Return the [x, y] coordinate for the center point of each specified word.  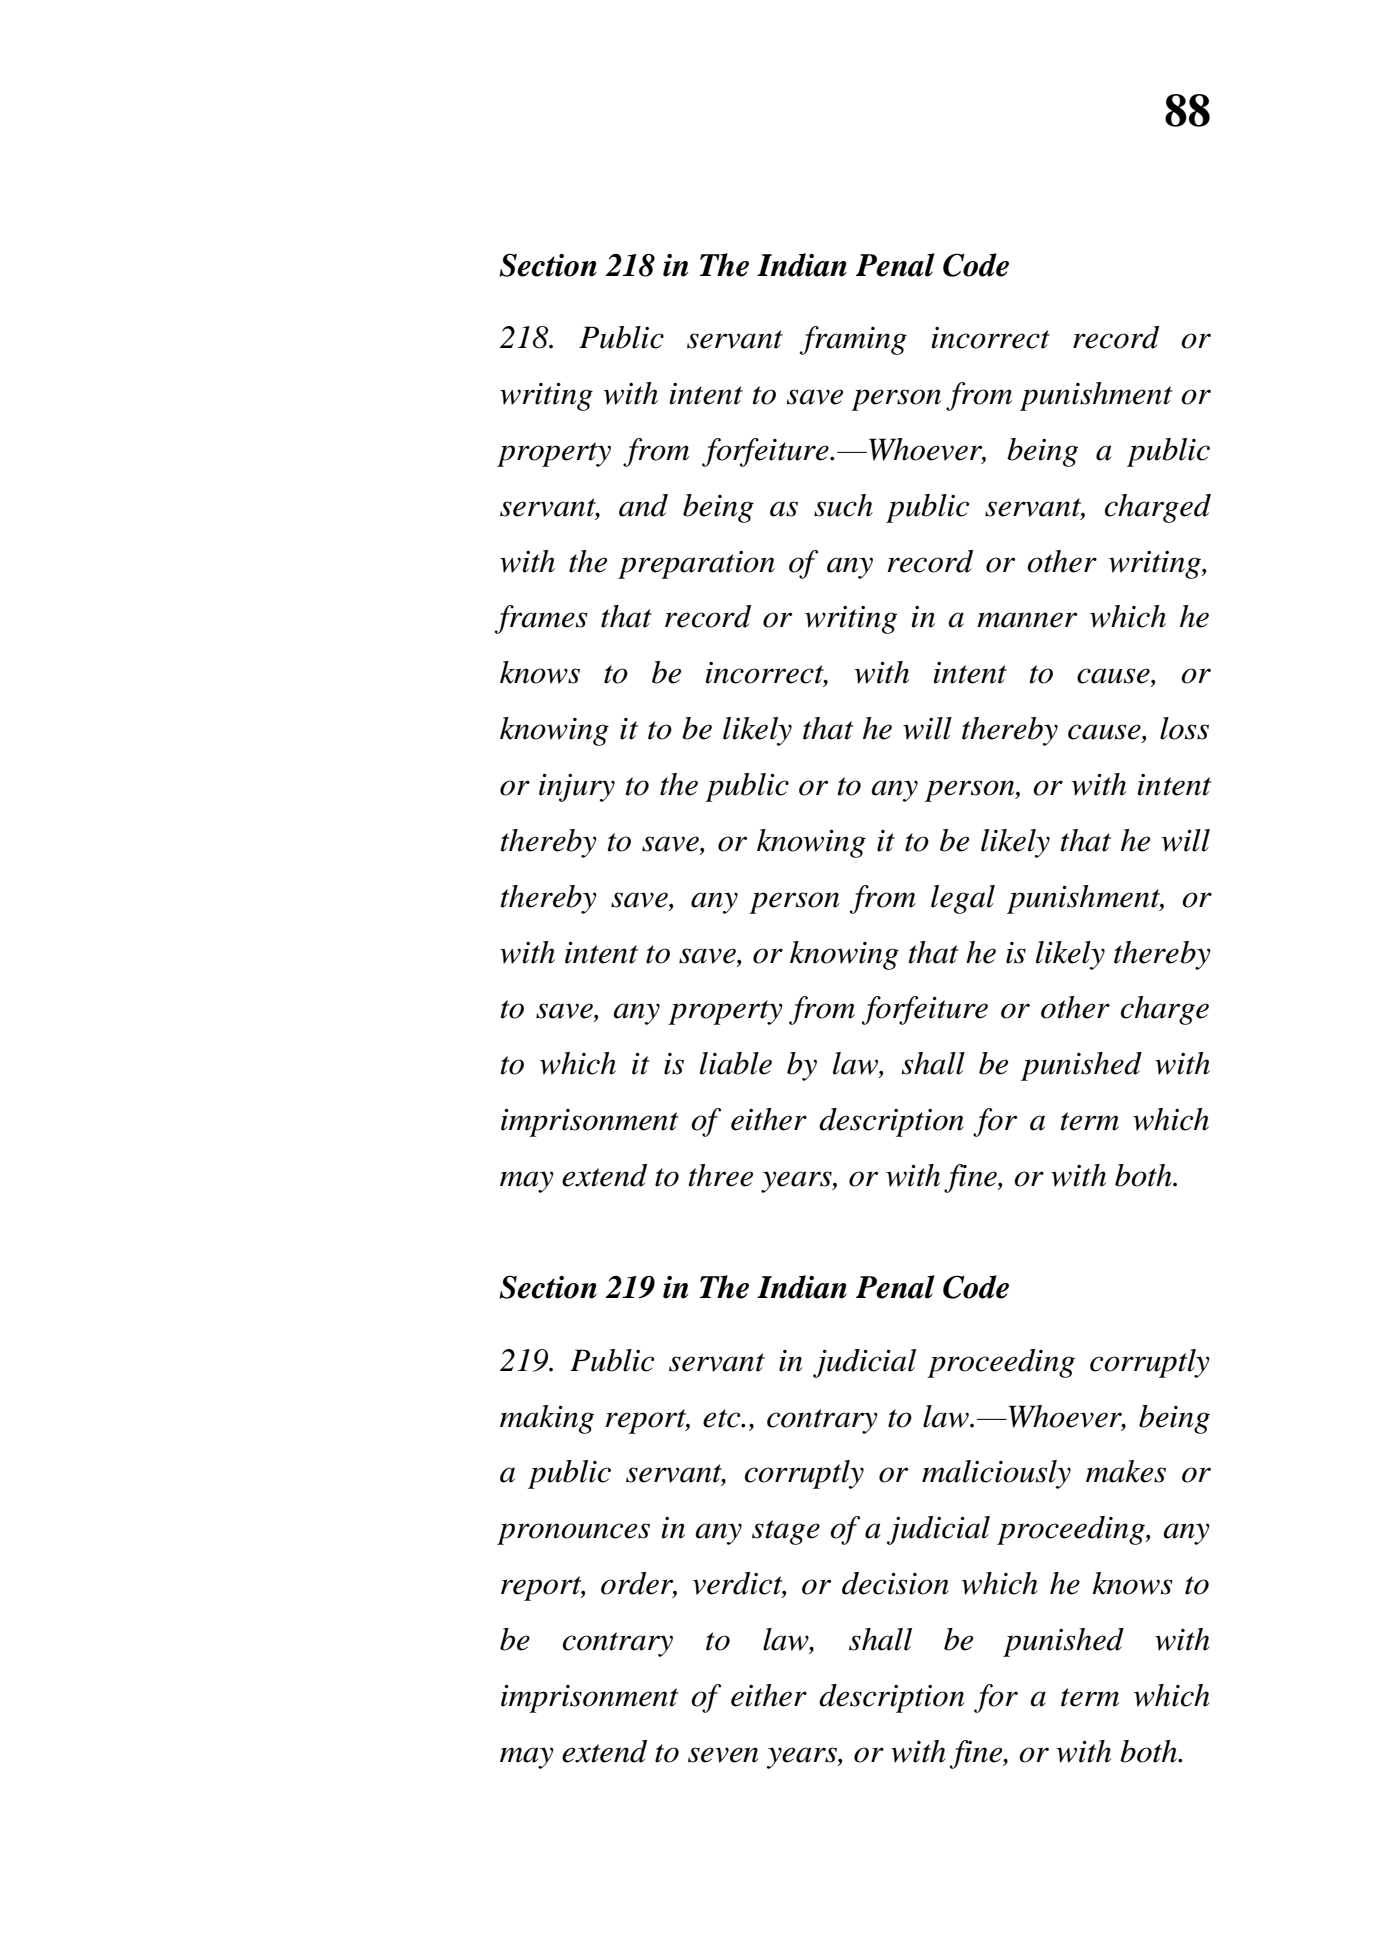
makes [1126, 1471]
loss [1184, 728]
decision [895, 1583]
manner [1027, 620]
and [643, 505]
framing [853, 340]
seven [723, 1755]
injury [577, 788]
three [721, 1175]
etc [723, 1418]
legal [963, 899]
